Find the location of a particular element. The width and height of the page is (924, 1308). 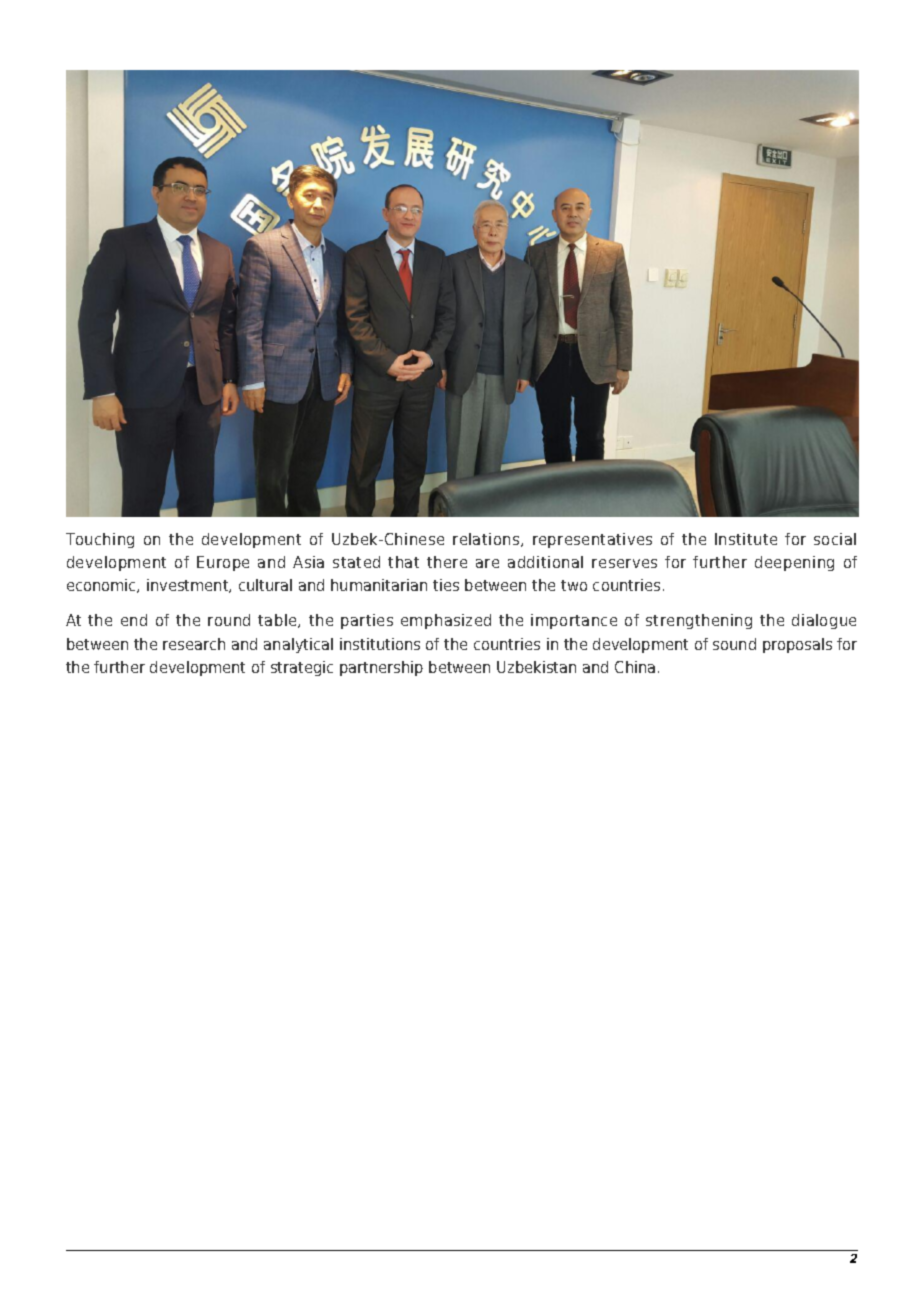

humanitarian is located at coordinates (379, 585).
